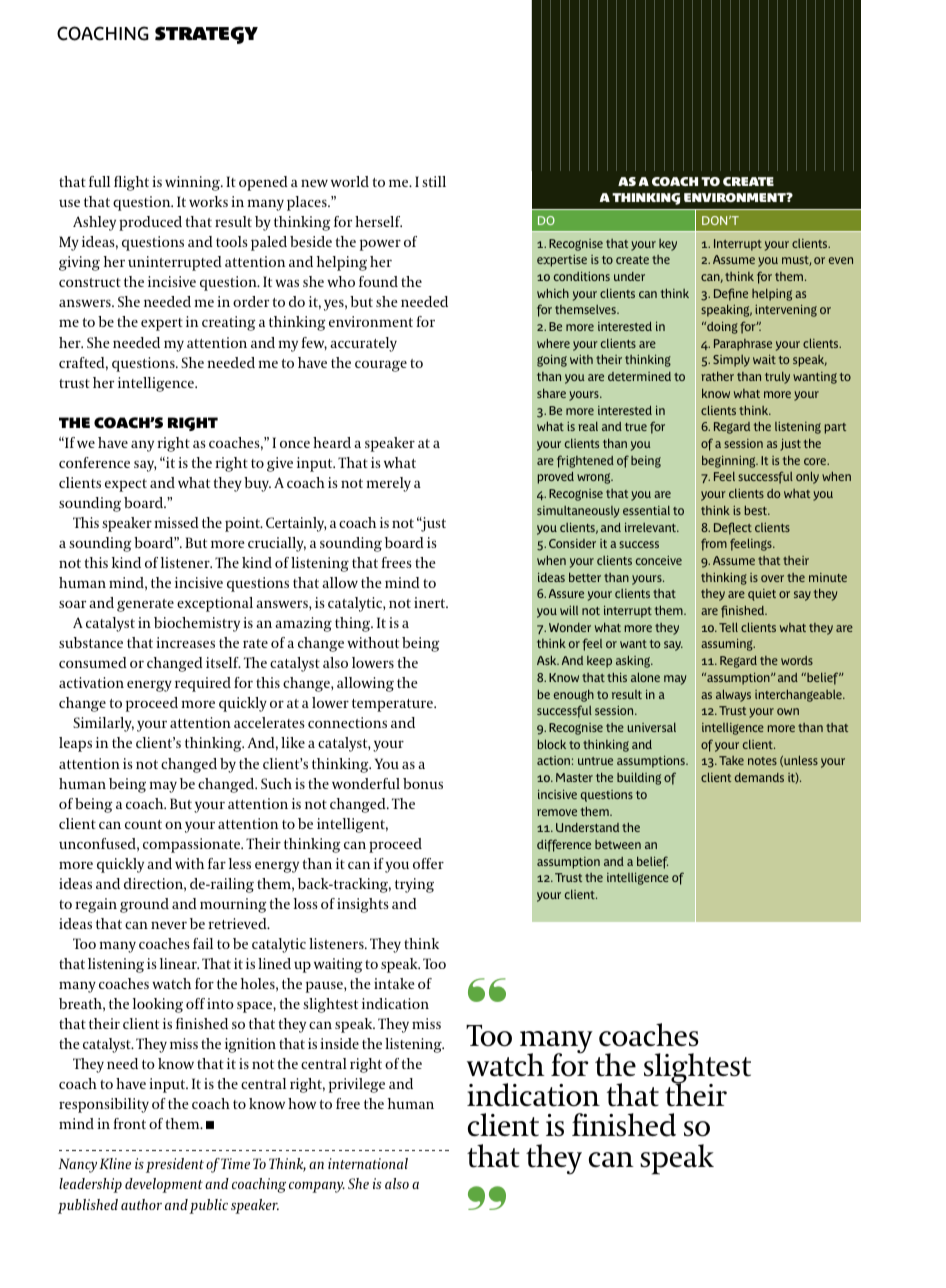  I want to click on required, so click(203, 684).
